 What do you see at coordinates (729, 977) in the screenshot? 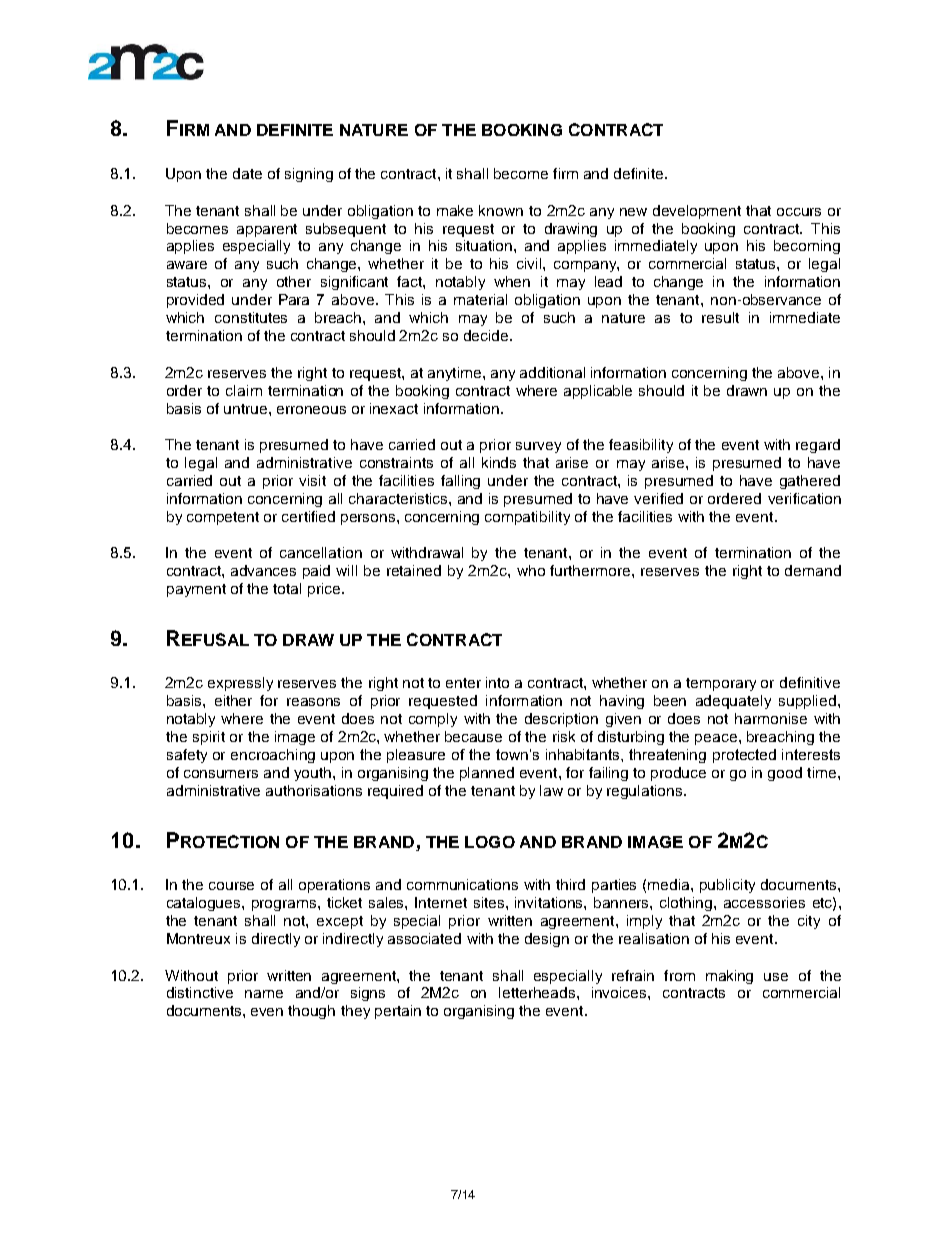
I see `making` at bounding box center [729, 977].
